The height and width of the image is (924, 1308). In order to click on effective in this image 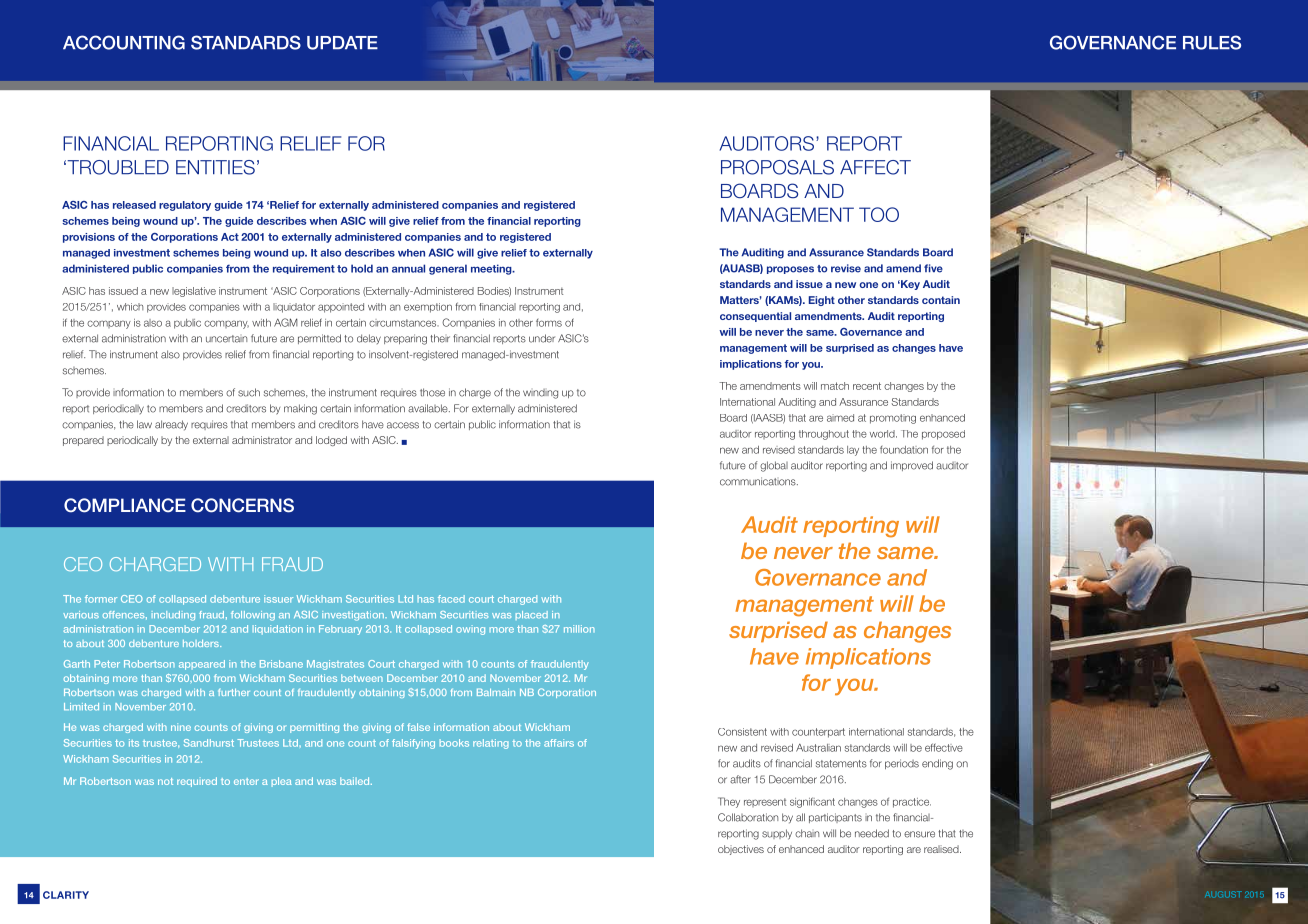, I will do `click(944, 747)`.
